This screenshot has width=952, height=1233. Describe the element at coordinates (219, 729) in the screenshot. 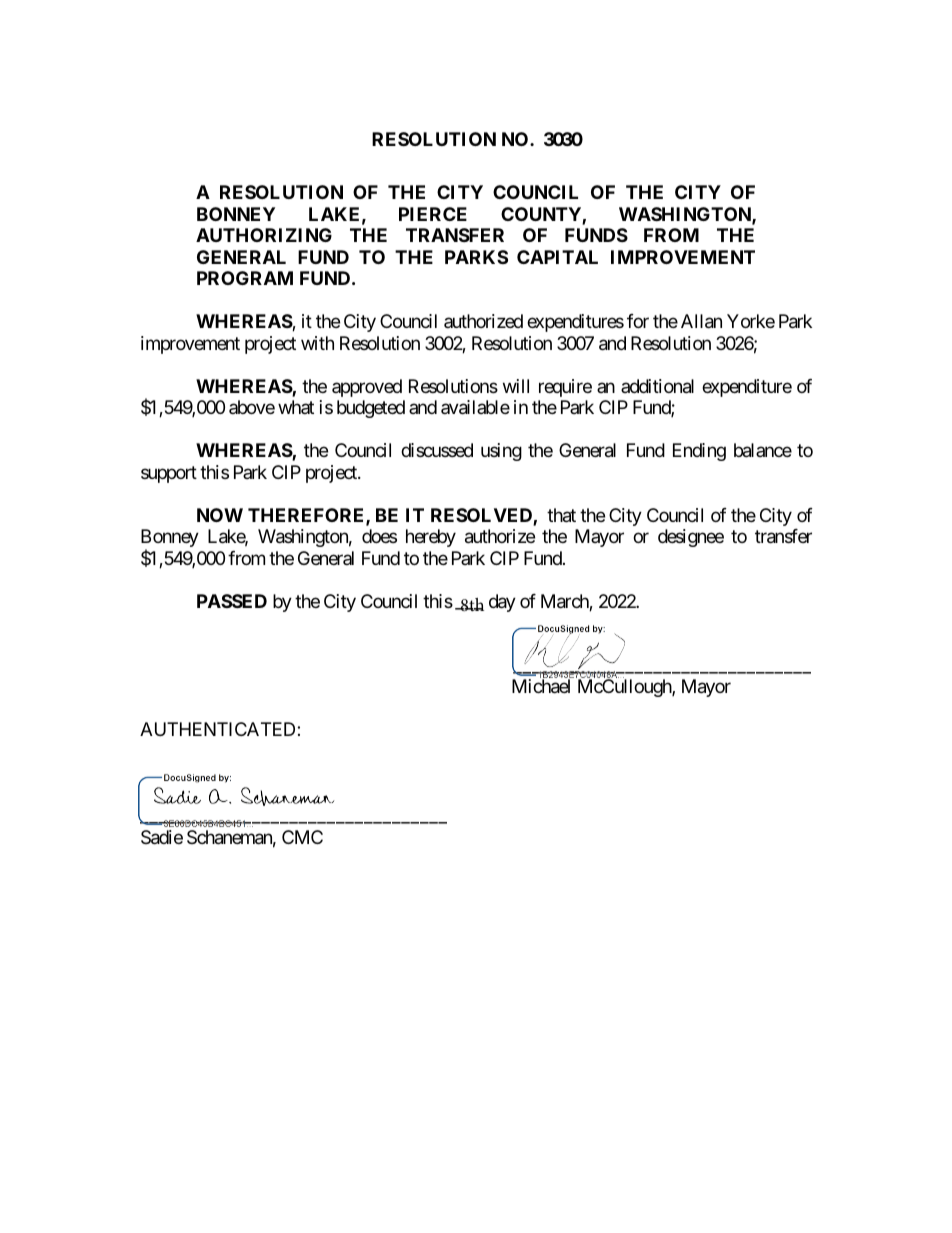

I see `AUTHENTICATED` at that location.
